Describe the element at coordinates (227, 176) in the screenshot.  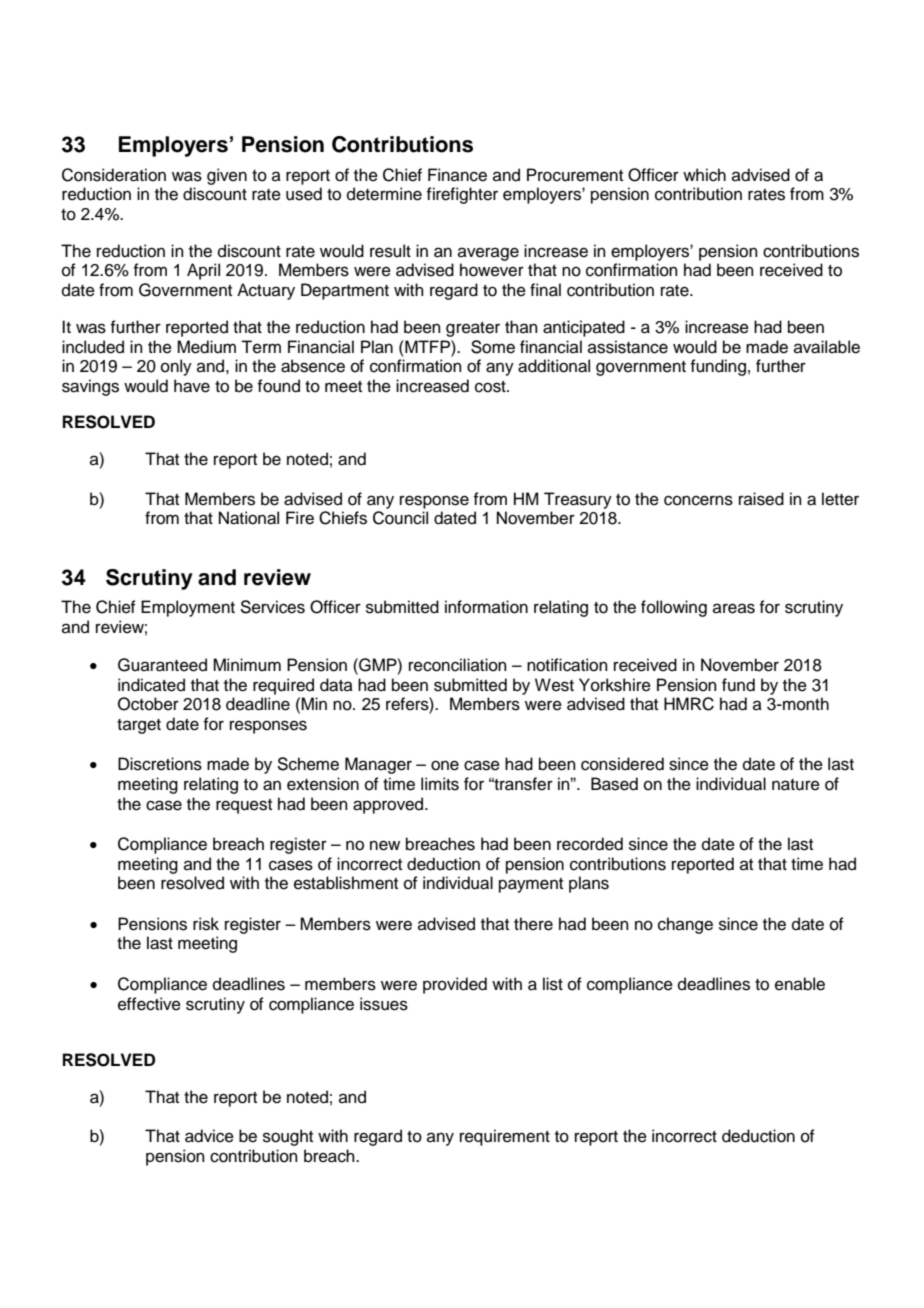
I see `given` at that location.
